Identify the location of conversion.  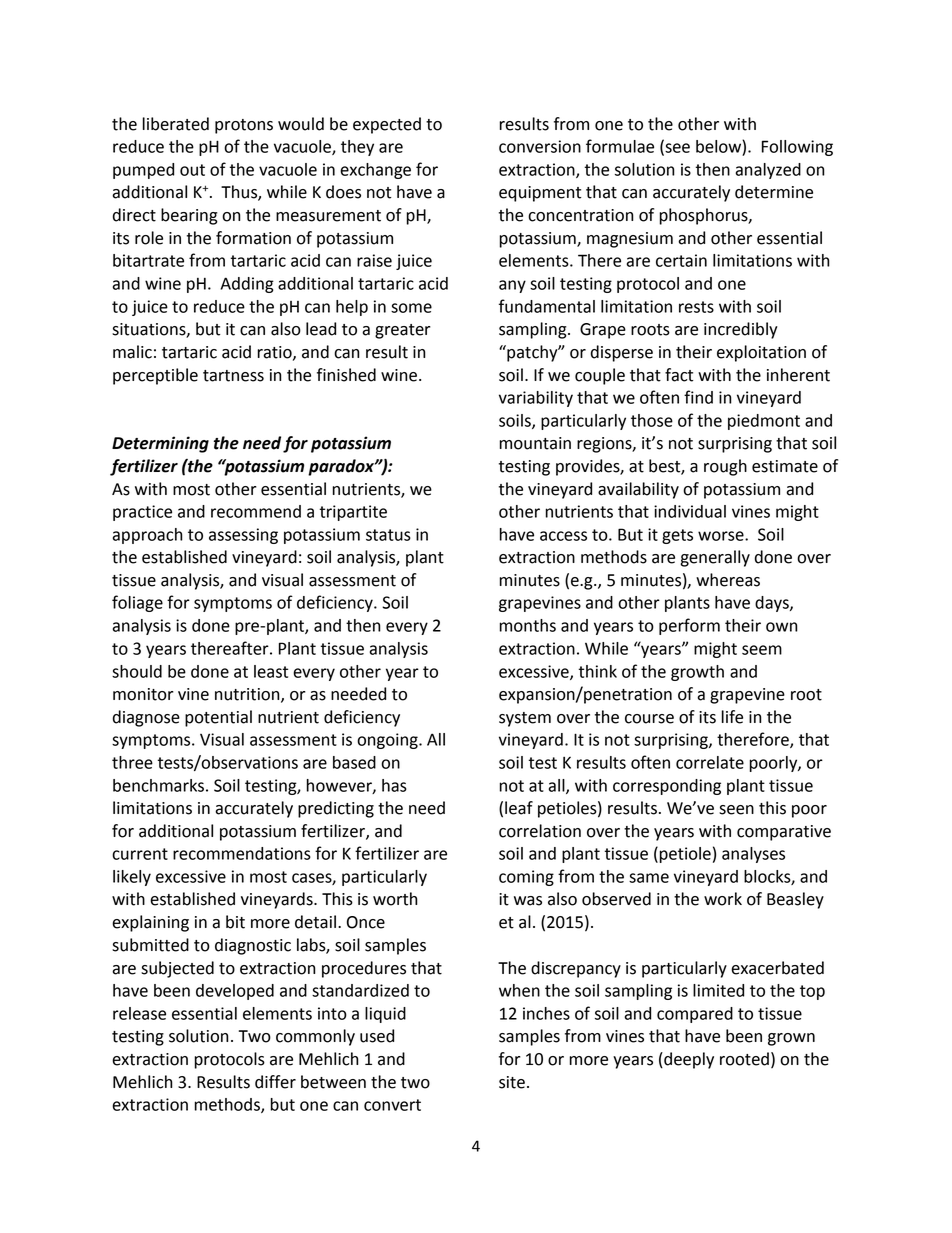
(540, 146).
